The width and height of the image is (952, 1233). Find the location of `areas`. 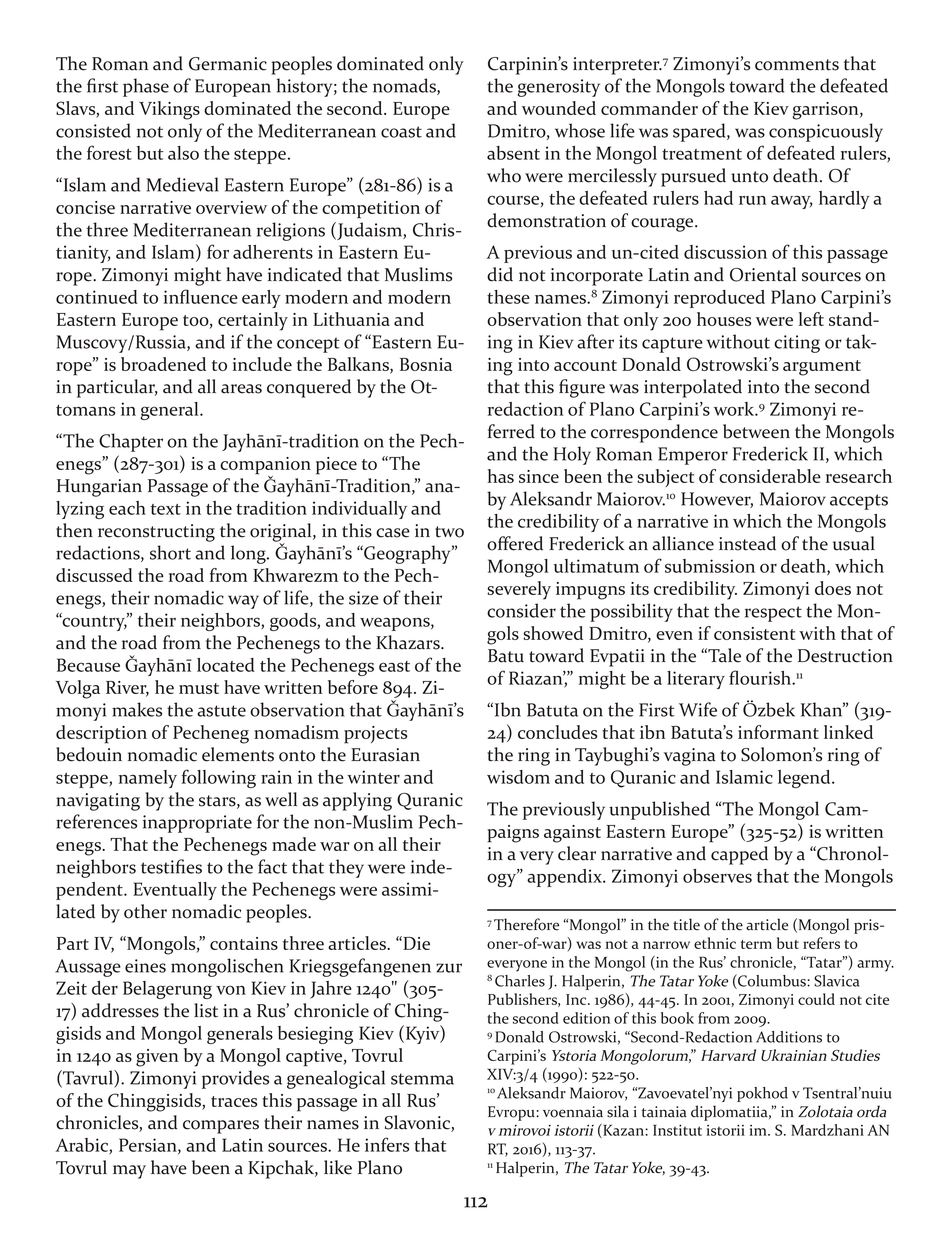

areas is located at coordinates (241, 389).
